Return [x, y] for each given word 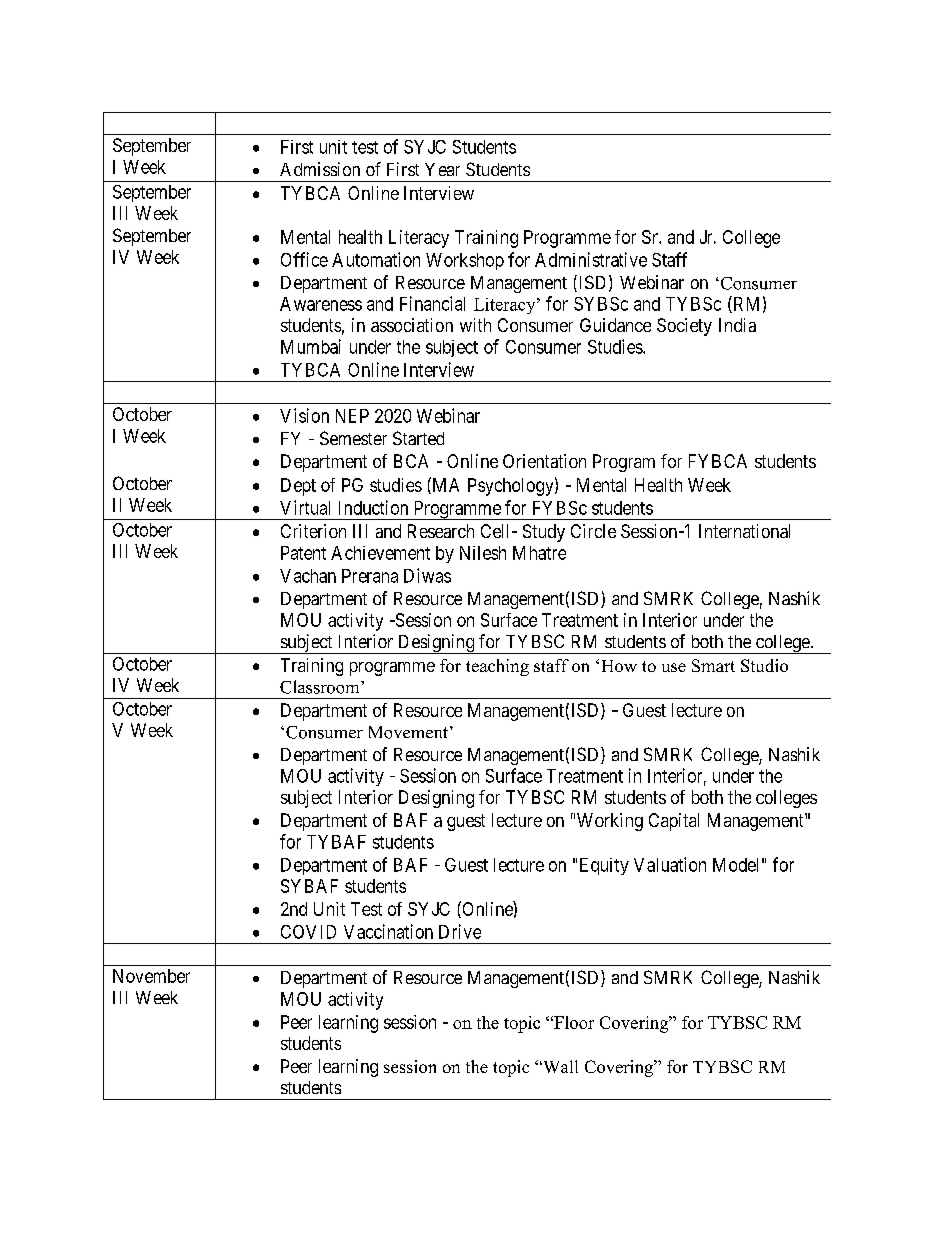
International [744, 531]
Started [418, 438]
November [151, 976]
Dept [298, 487]
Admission [320, 169]
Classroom [321, 687]
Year [442, 169]
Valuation [670, 864]
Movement [408, 732]
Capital [674, 822]
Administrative [591, 259]
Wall [559, 1066]
